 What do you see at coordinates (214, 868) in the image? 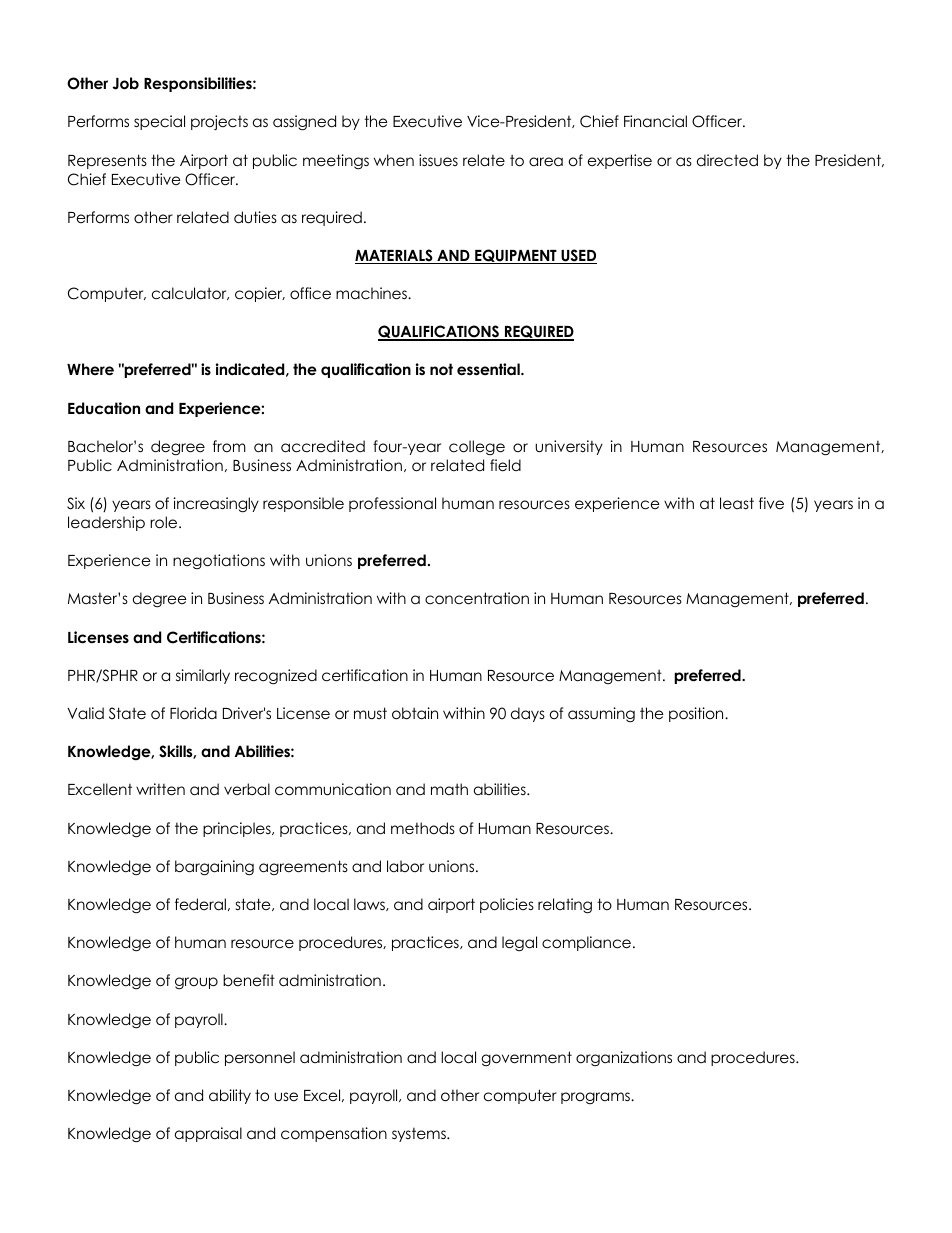
I see `bargaining` at bounding box center [214, 868].
